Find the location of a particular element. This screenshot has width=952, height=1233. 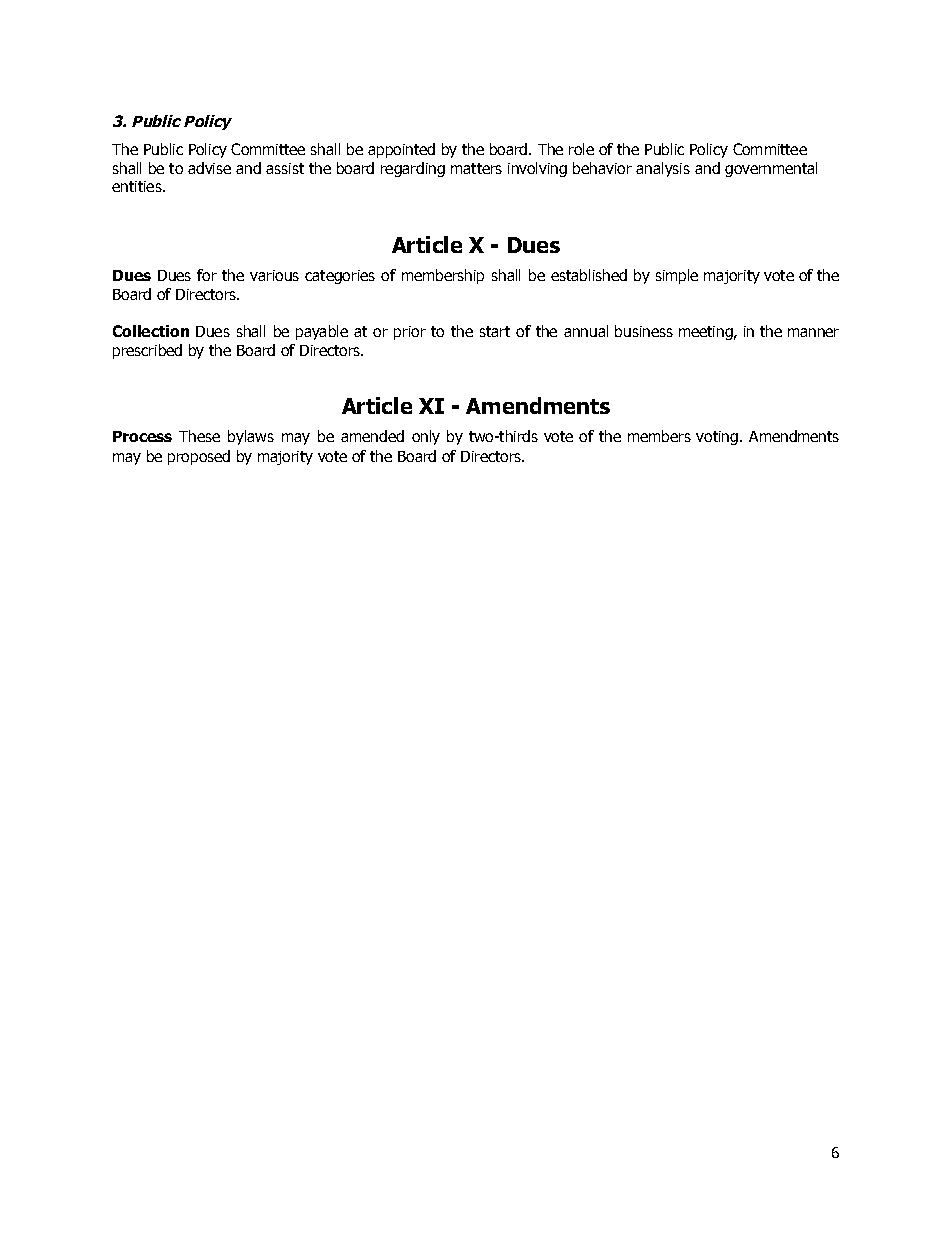

prescribed is located at coordinates (147, 351).
